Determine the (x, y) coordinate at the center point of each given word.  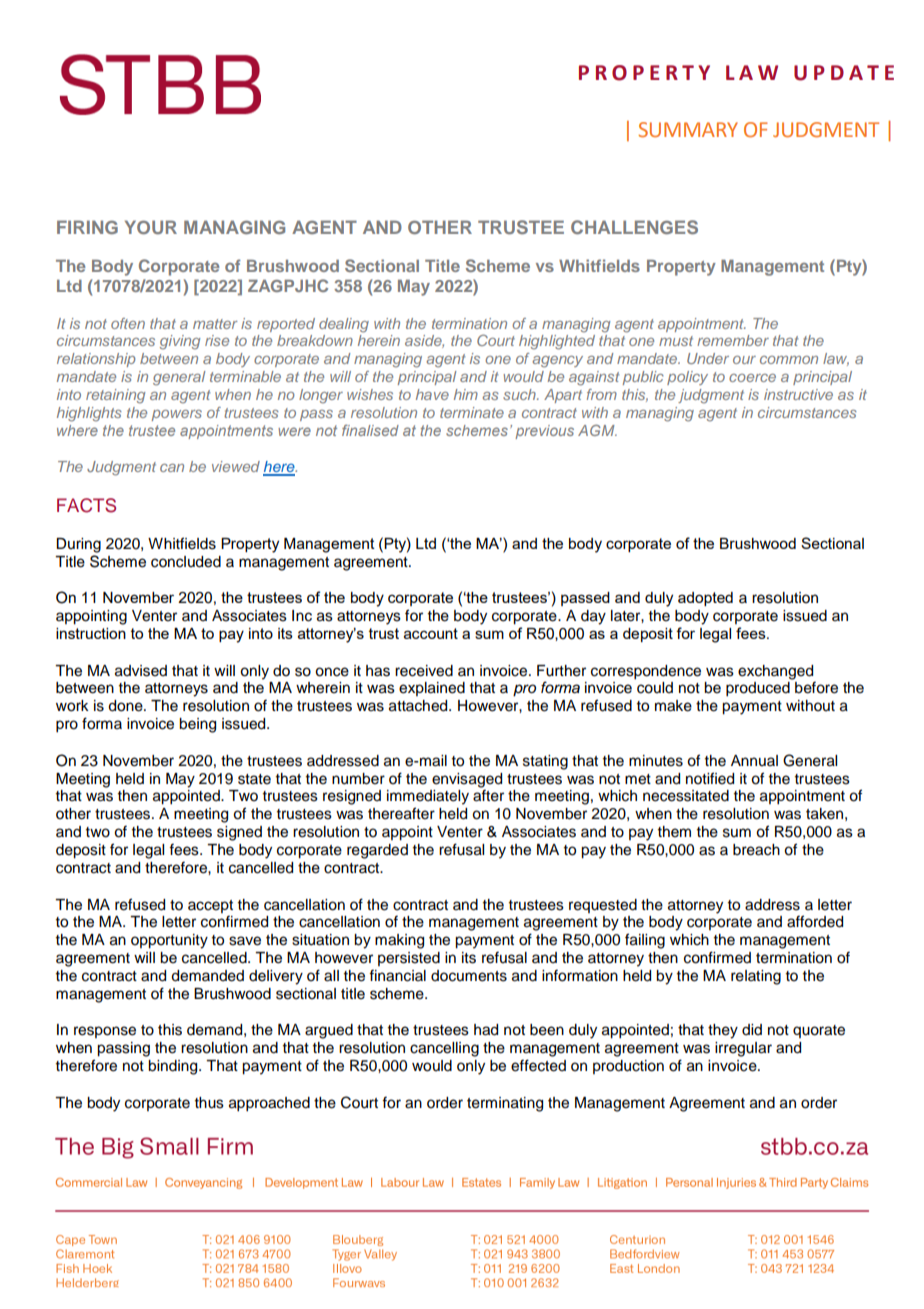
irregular (743, 1049)
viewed (236, 466)
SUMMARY (688, 129)
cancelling (444, 1049)
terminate (472, 412)
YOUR (151, 227)
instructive (798, 394)
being (197, 725)
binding (174, 1067)
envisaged (467, 780)
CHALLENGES (634, 227)
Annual (754, 760)
